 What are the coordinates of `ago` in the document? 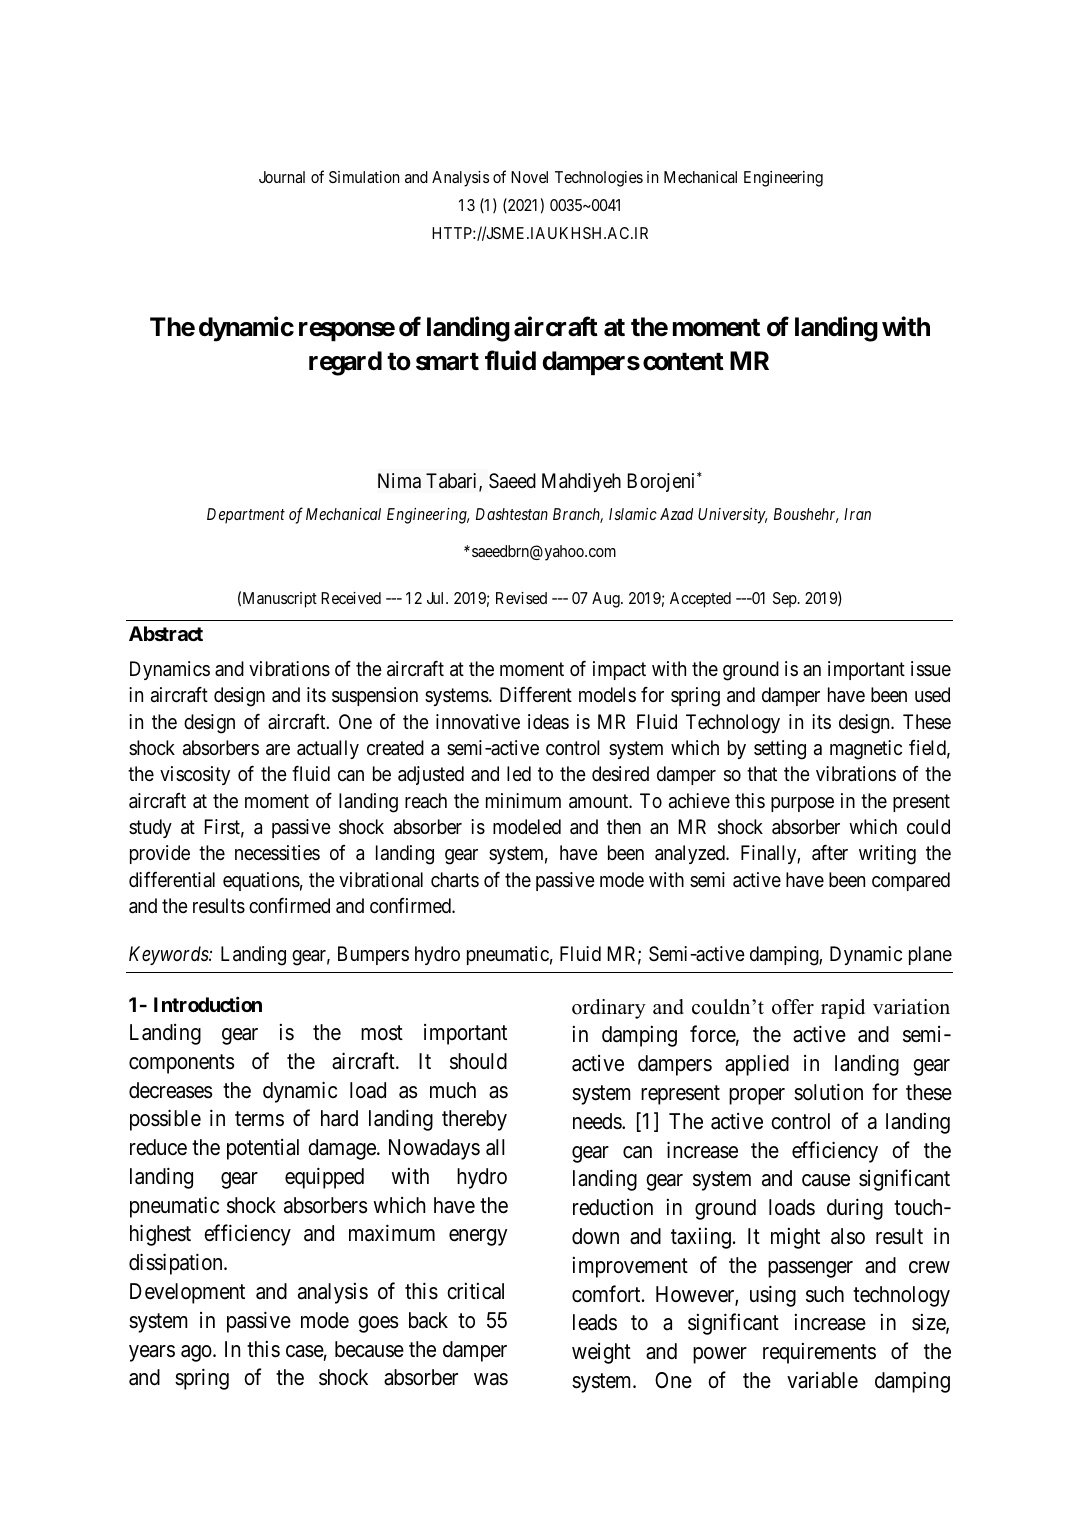 It's located at (197, 1353).
